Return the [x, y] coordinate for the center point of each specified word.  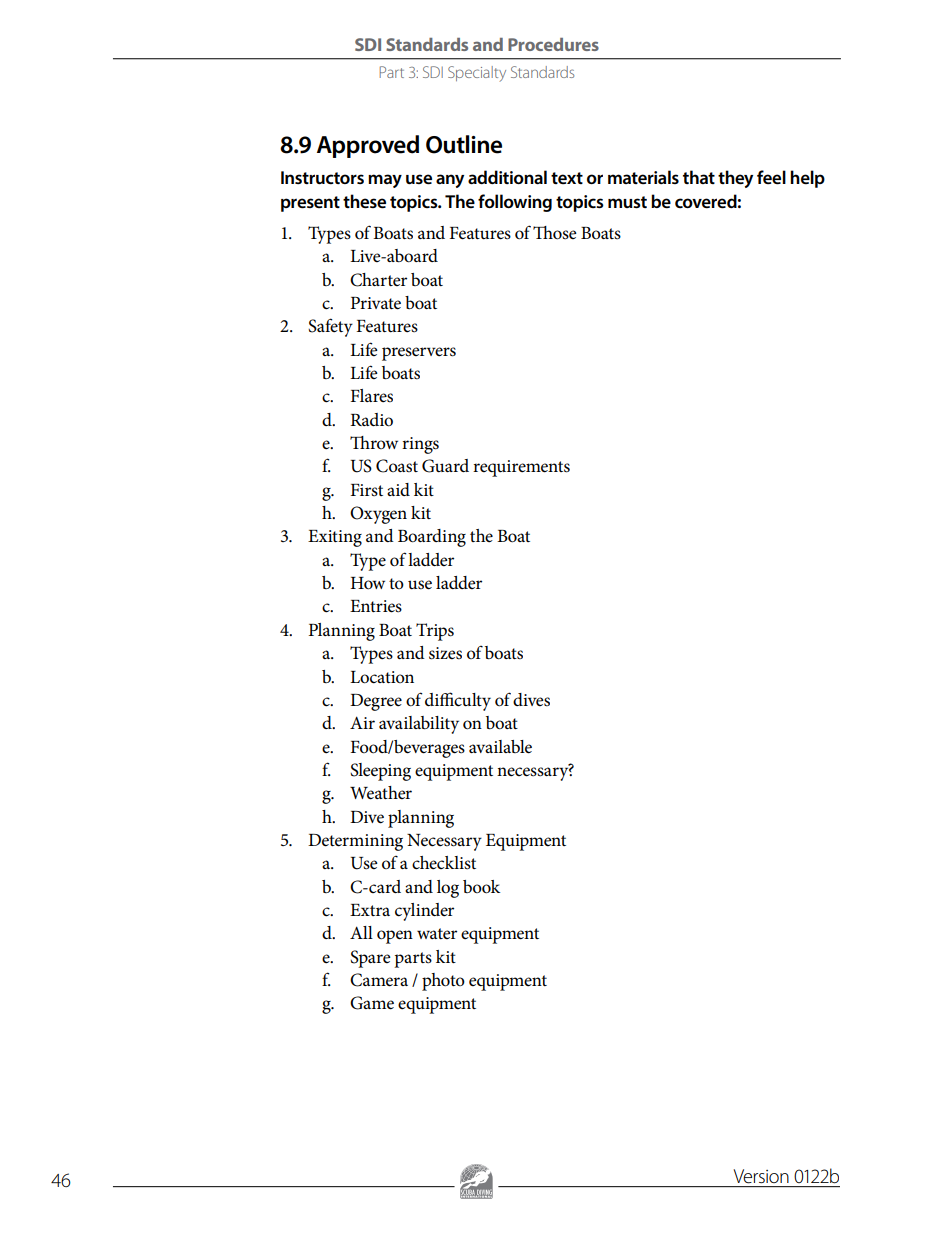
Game [372, 1003]
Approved [368, 146]
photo [443, 982]
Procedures [553, 44]
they [735, 179]
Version [761, 1176]
